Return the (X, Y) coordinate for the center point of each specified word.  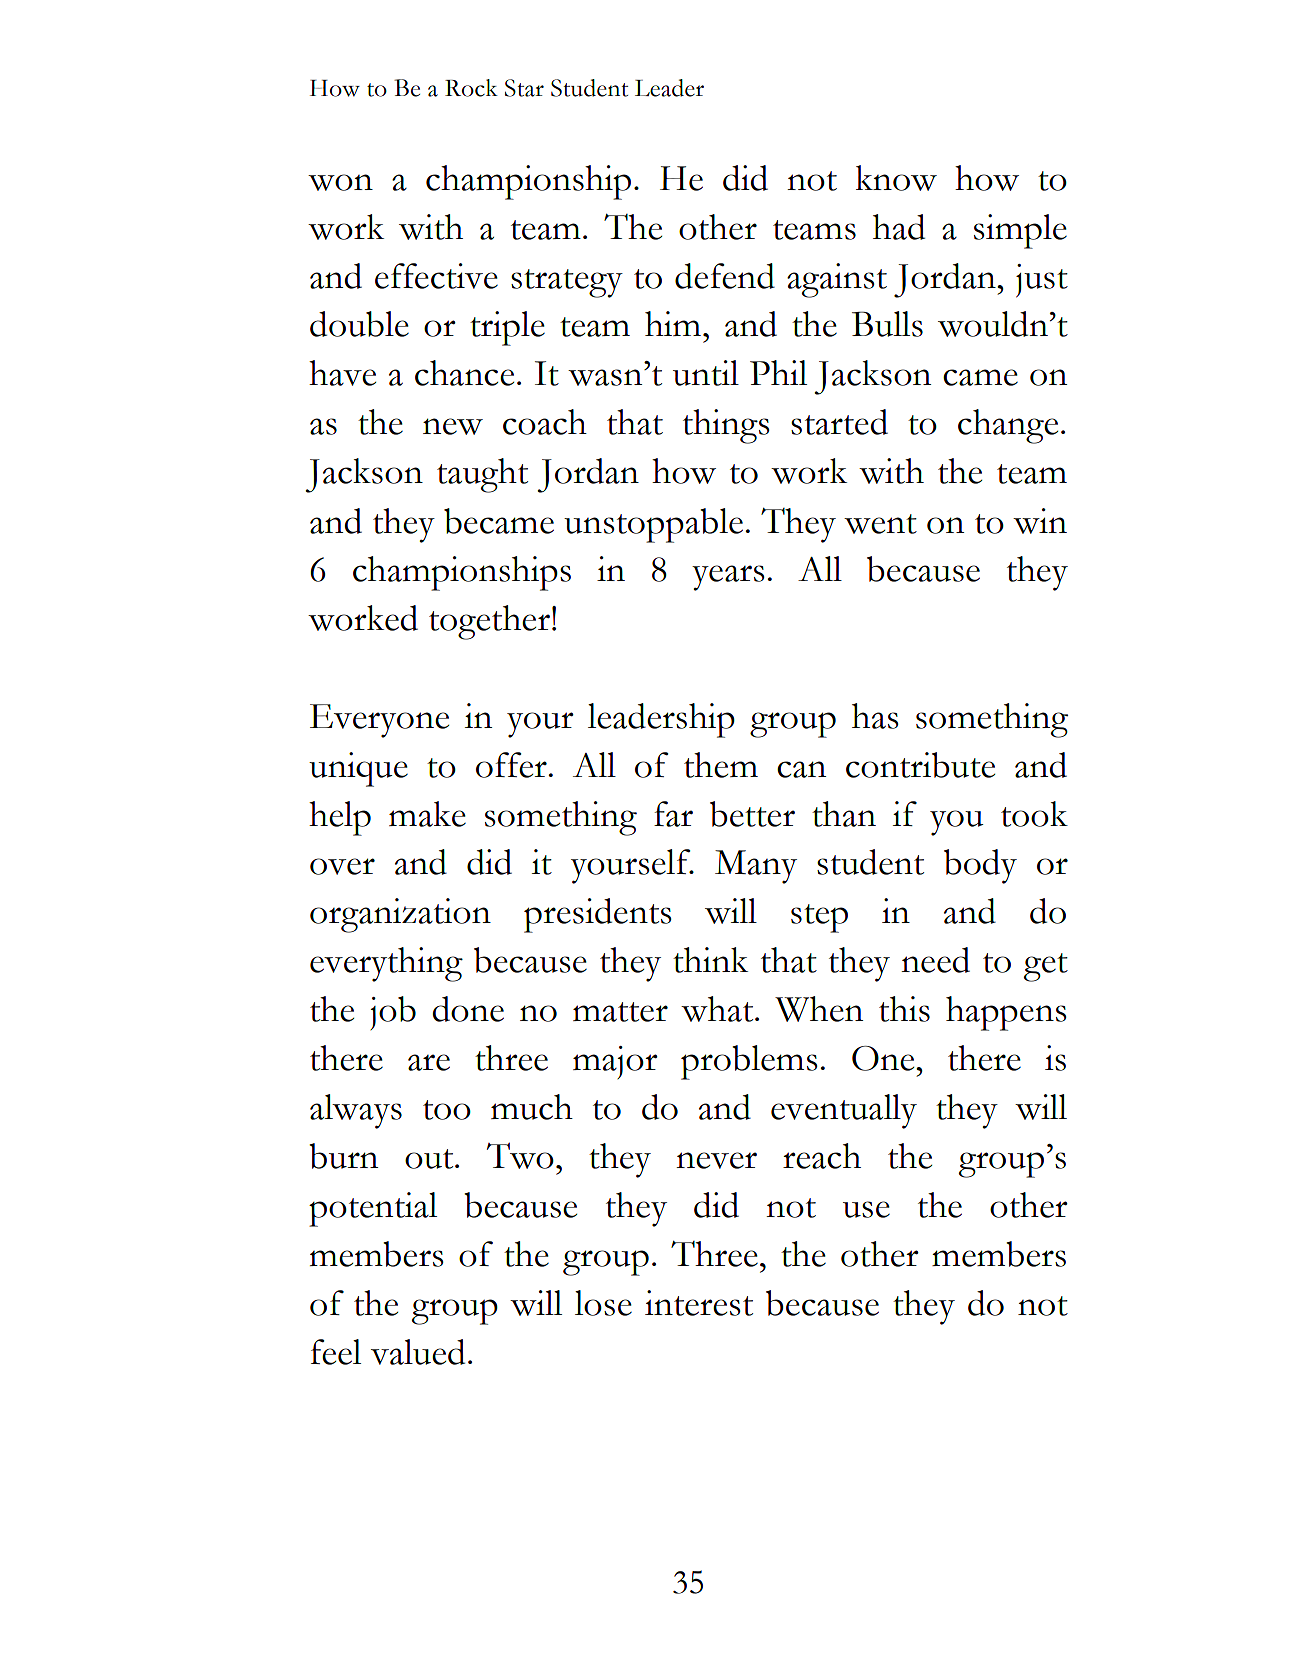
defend (725, 276)
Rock (471, 88)
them (721, 765)
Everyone (379, 721)
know (896, 178)
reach (822, 1156)
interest (699, 1303)
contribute (920, 765)
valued (418, 1352)
